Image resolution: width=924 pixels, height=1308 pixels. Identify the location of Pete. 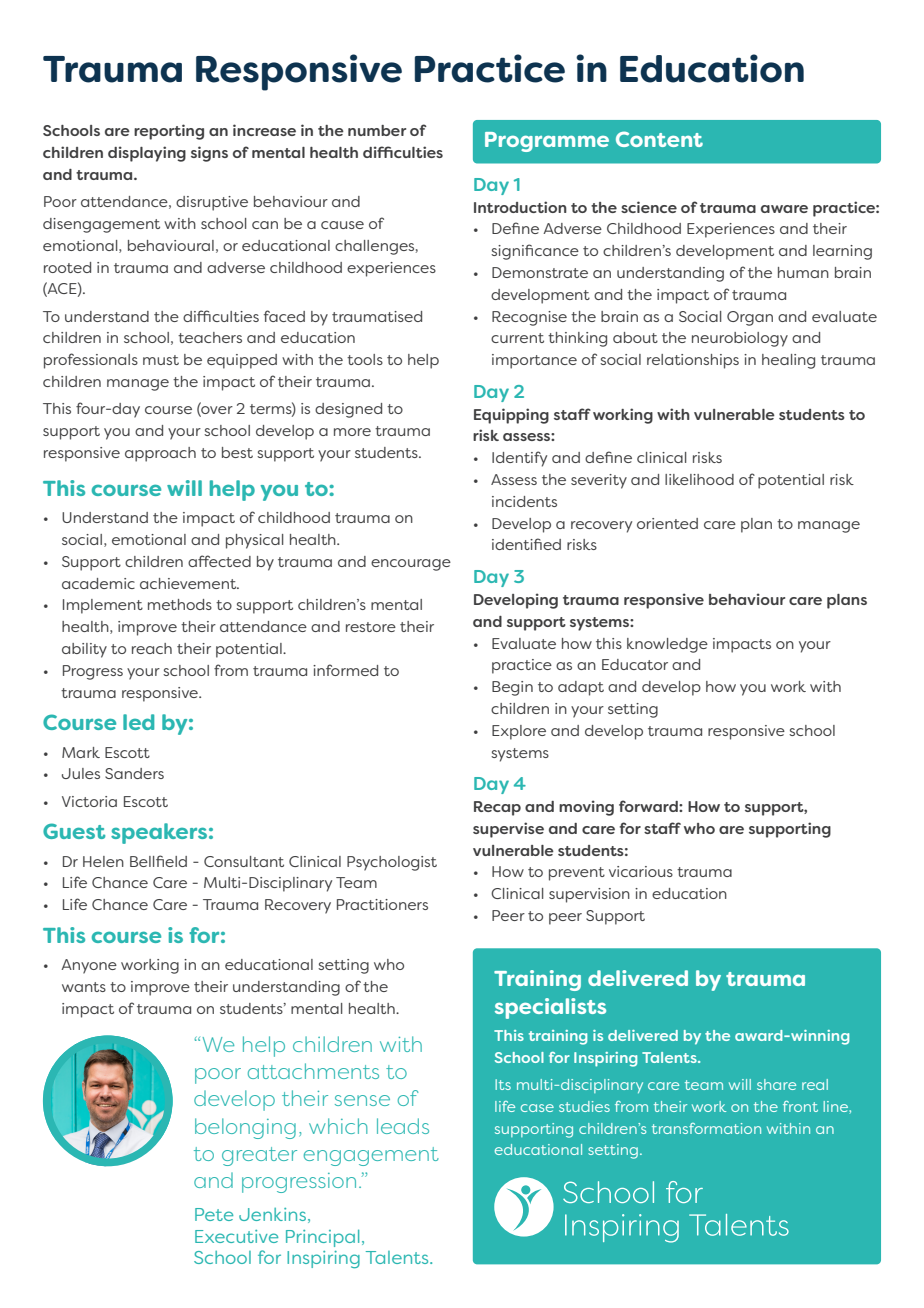
(214, 1214).
